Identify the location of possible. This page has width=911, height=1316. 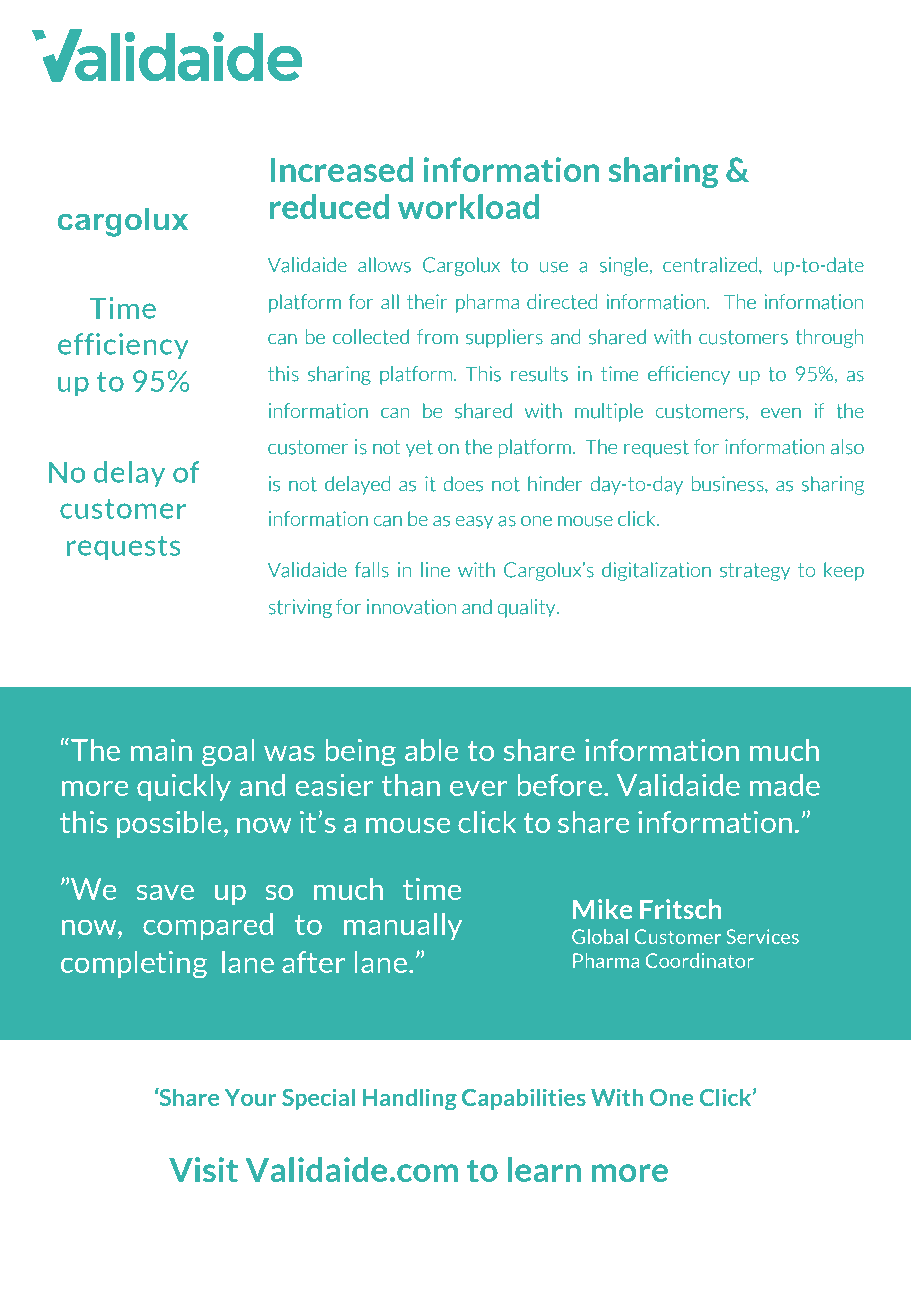
(169, 824).
